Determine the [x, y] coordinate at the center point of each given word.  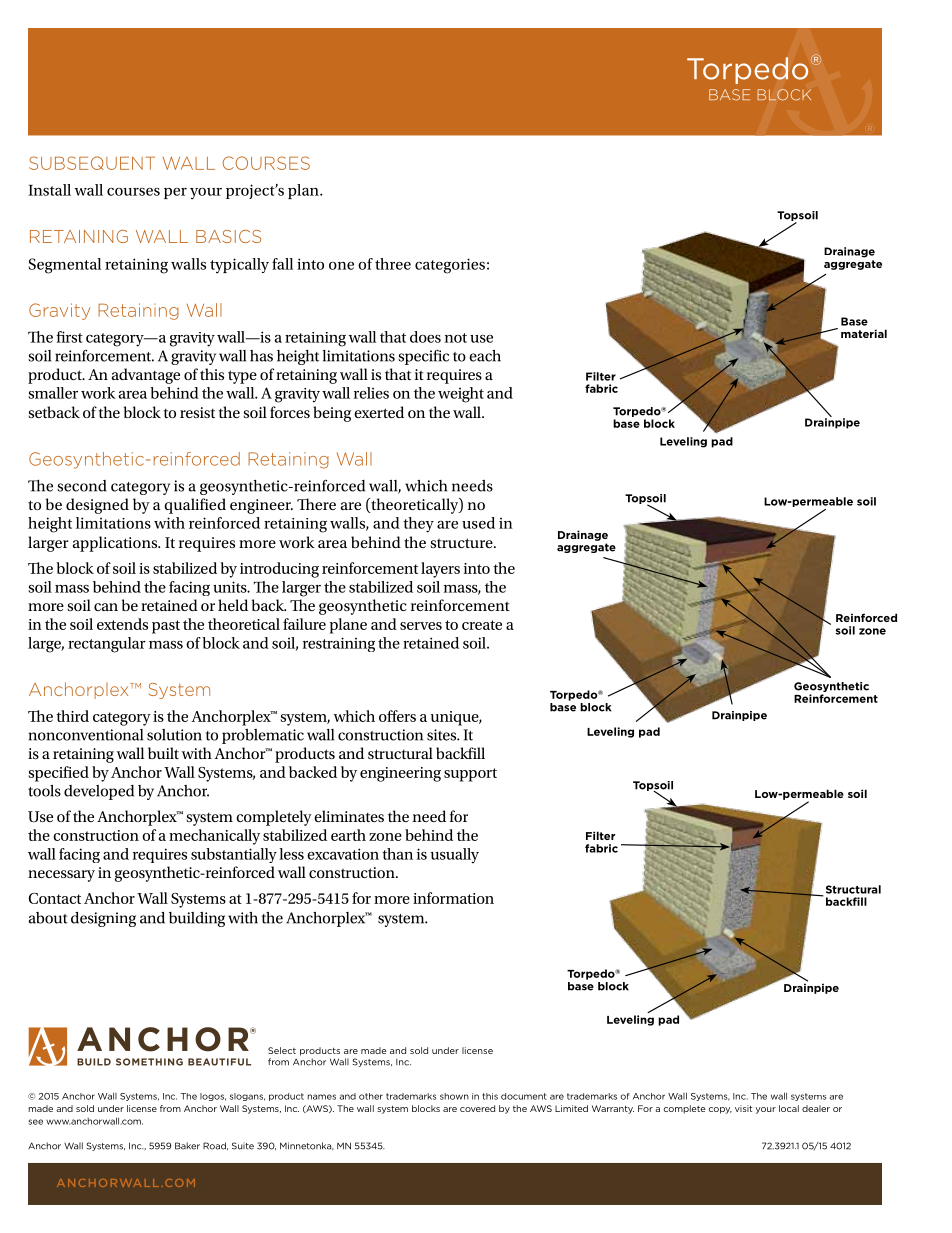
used [478, 523]
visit [743, 1108]
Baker [187, 1146]
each [485, 356]
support [470, 775]
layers [440, 570]
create [482, 625]
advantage [146, 376]
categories [450, 266]
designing [103, 919]
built [163, 753]
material [864, 333]
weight [461, 395]
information [453, 898]
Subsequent [92, 163]
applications [116, 544]
